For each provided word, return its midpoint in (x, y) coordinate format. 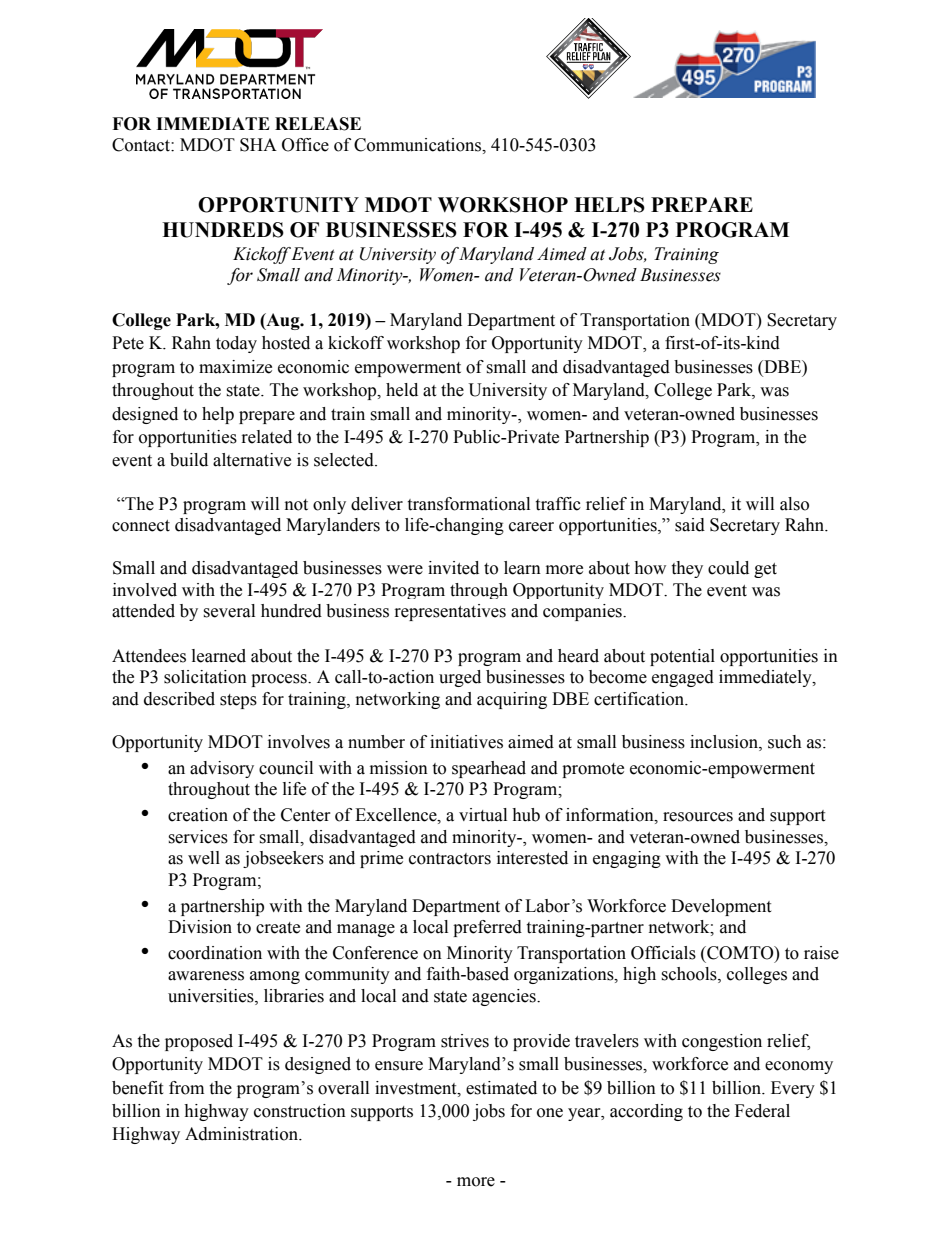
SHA (258, 145)
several (229, 611)
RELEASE (318, 124)
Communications (418, 145)
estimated (501, 1088)
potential (682, 657)
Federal (762, 1111)
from (186, 1088)
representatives (450, 612)
